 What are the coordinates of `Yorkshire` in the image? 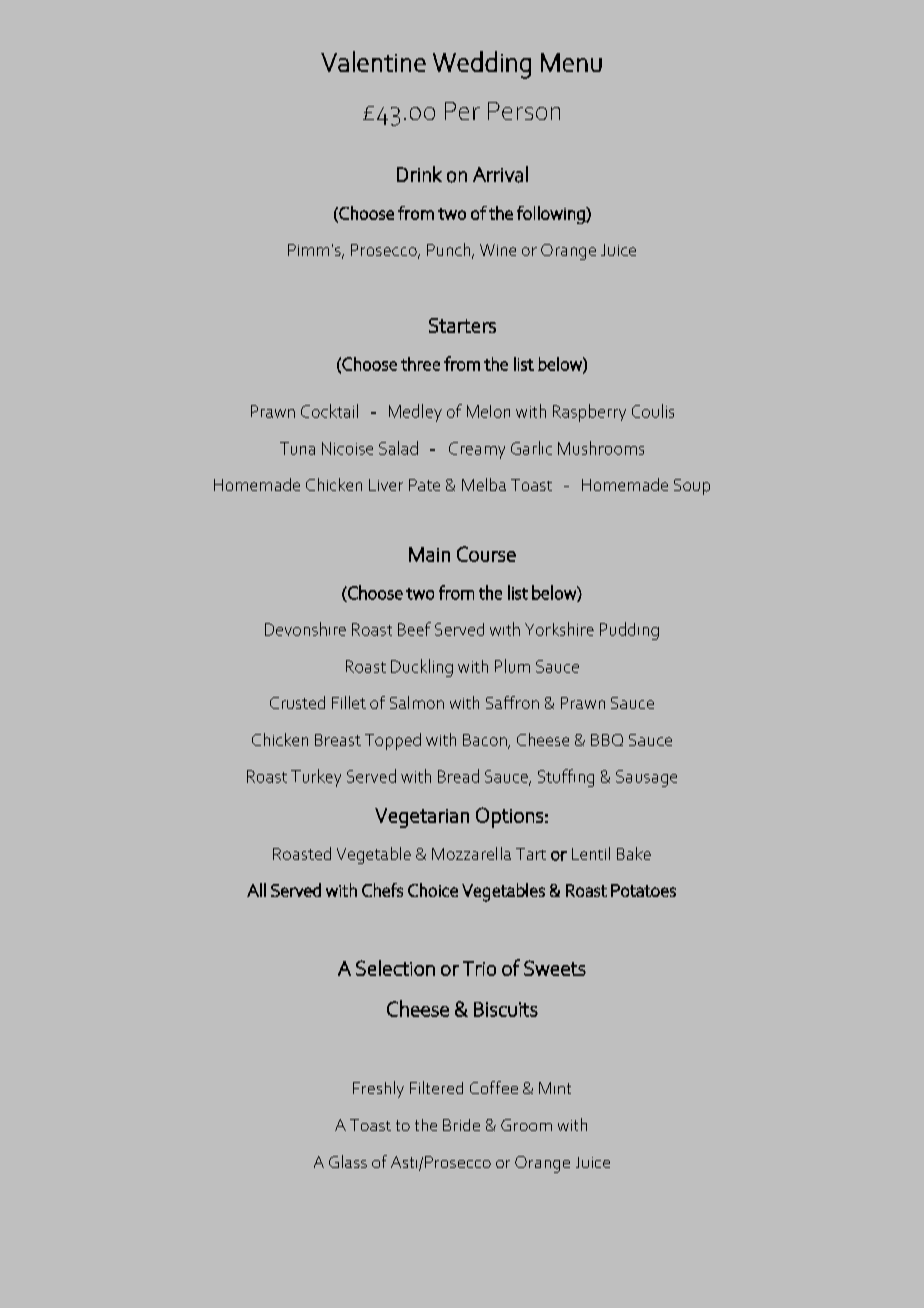 It's located at (559, 629).
